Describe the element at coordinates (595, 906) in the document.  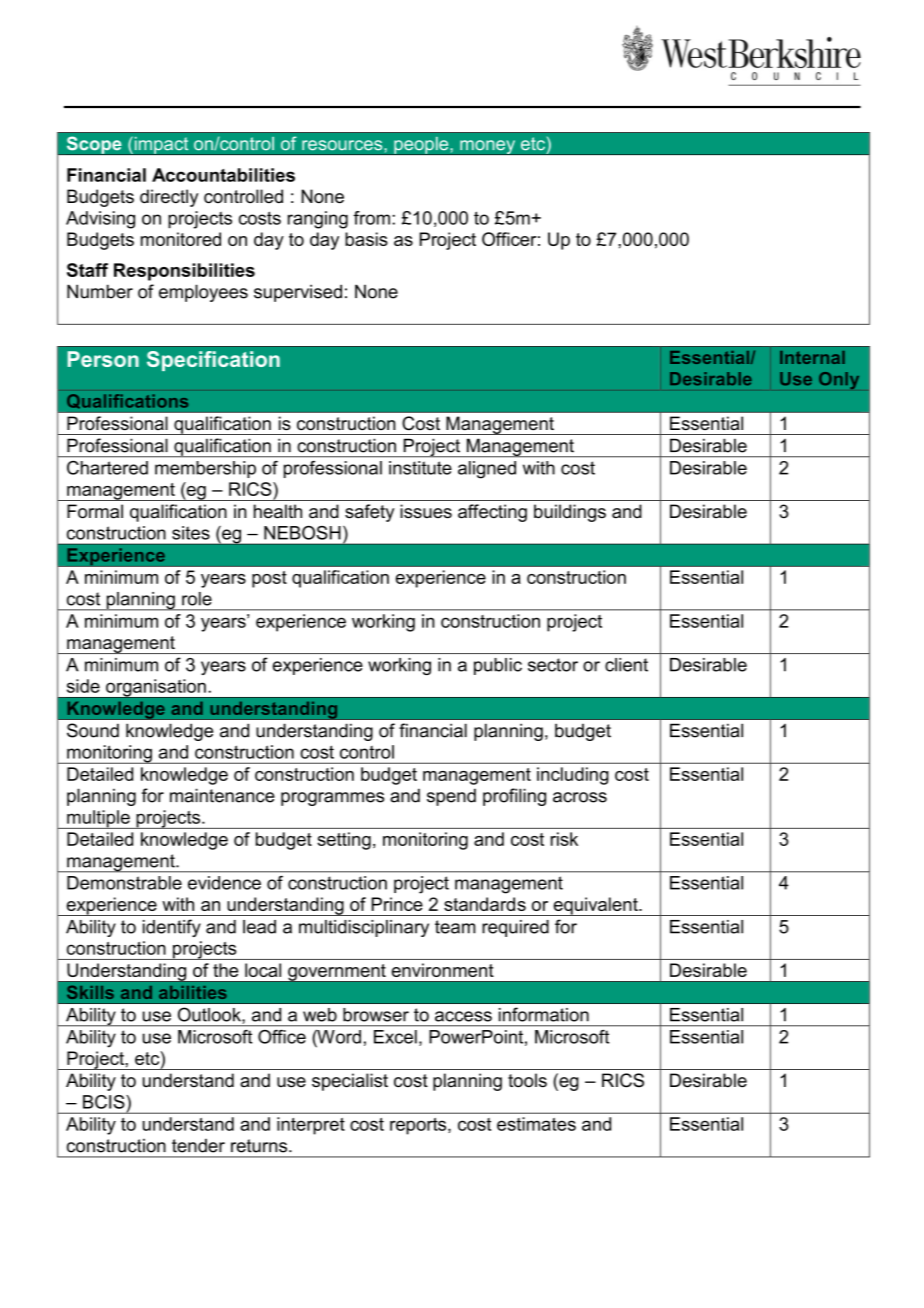
I see `equivalent` at that location.
